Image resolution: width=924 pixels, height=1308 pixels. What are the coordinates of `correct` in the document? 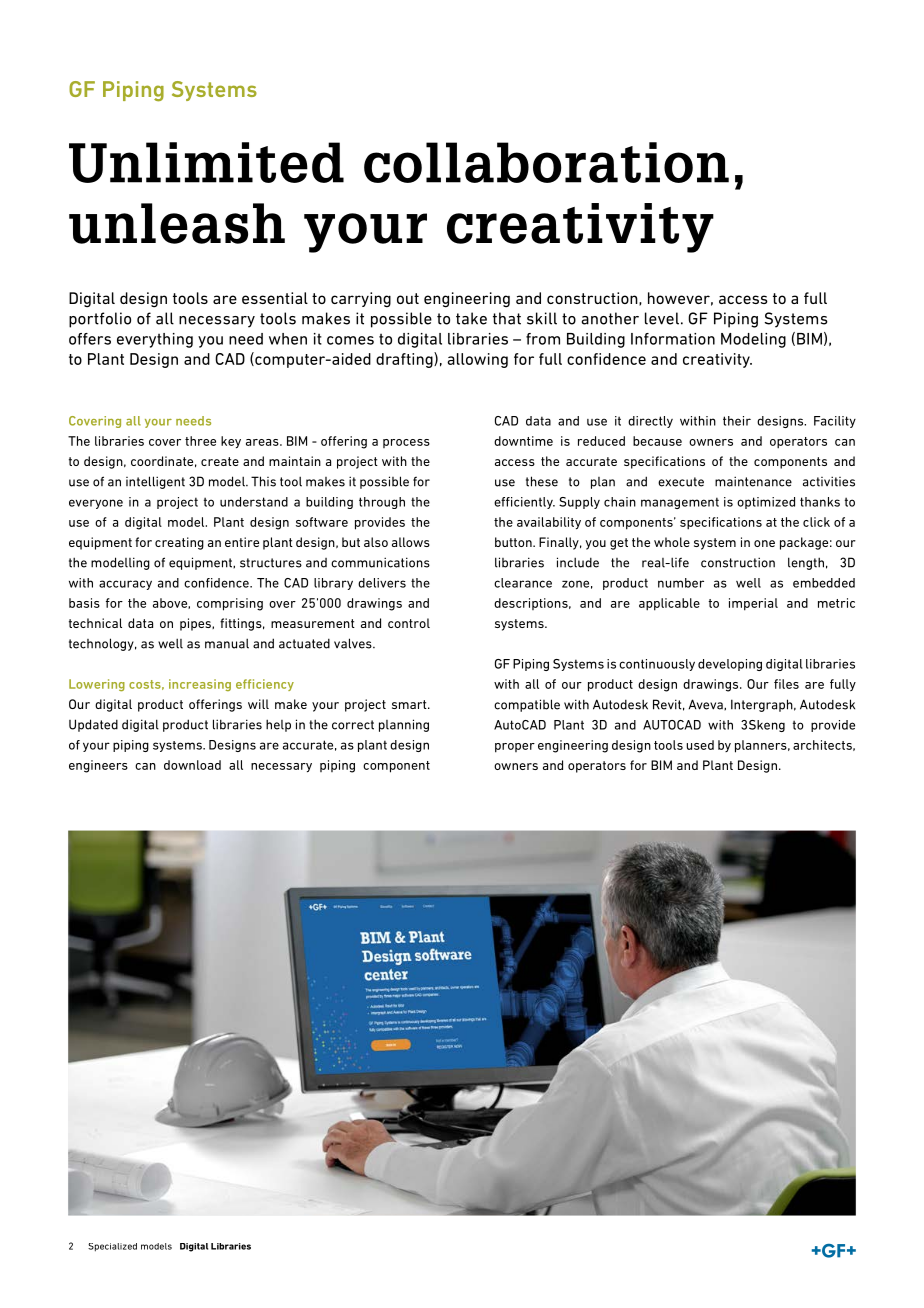 It's located at (353, 725).
